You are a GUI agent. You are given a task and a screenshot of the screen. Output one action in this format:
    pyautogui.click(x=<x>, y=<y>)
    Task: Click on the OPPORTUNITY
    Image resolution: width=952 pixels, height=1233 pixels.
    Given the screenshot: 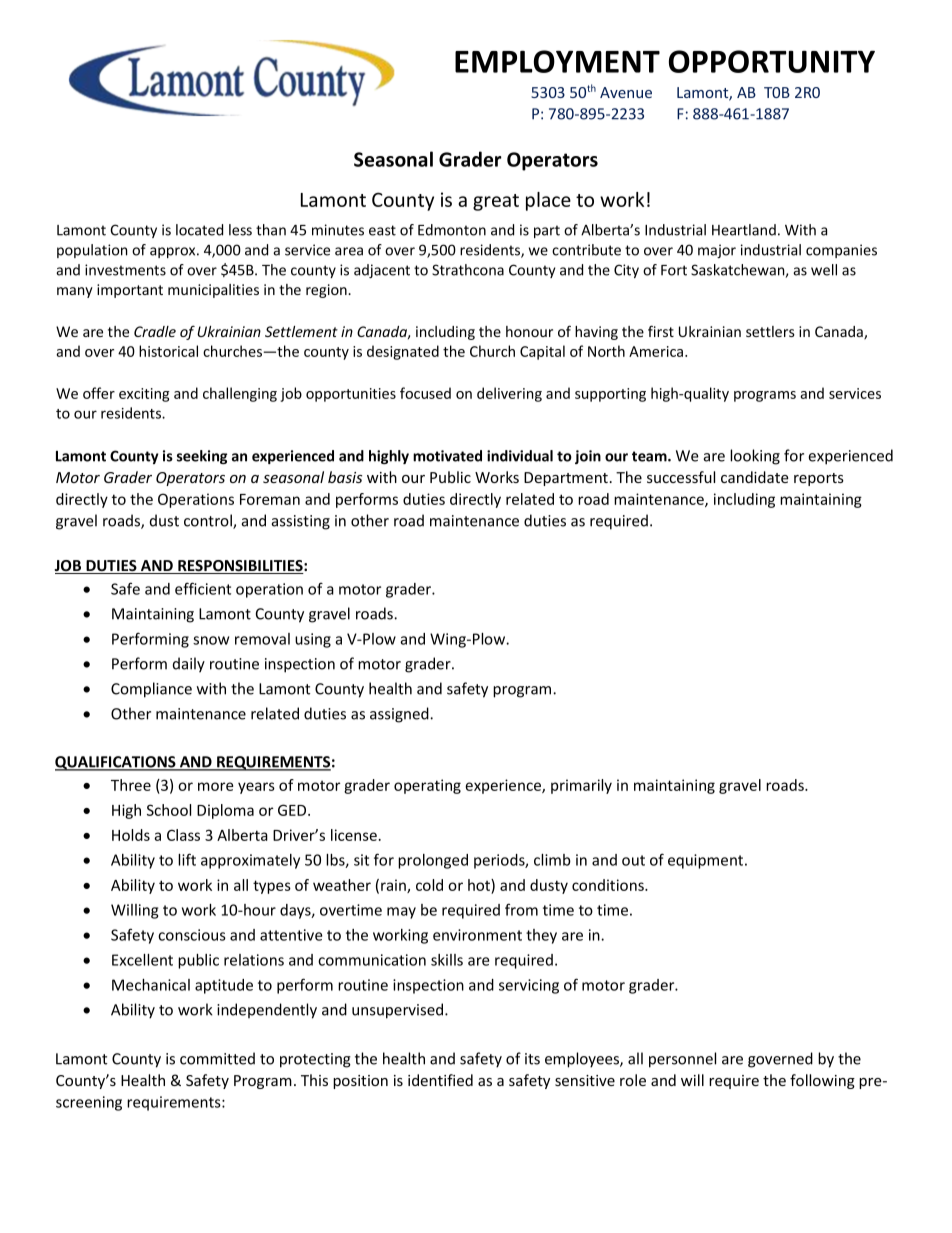 What is the action you would take?
    pyautogui.click(x=772, y=61)
